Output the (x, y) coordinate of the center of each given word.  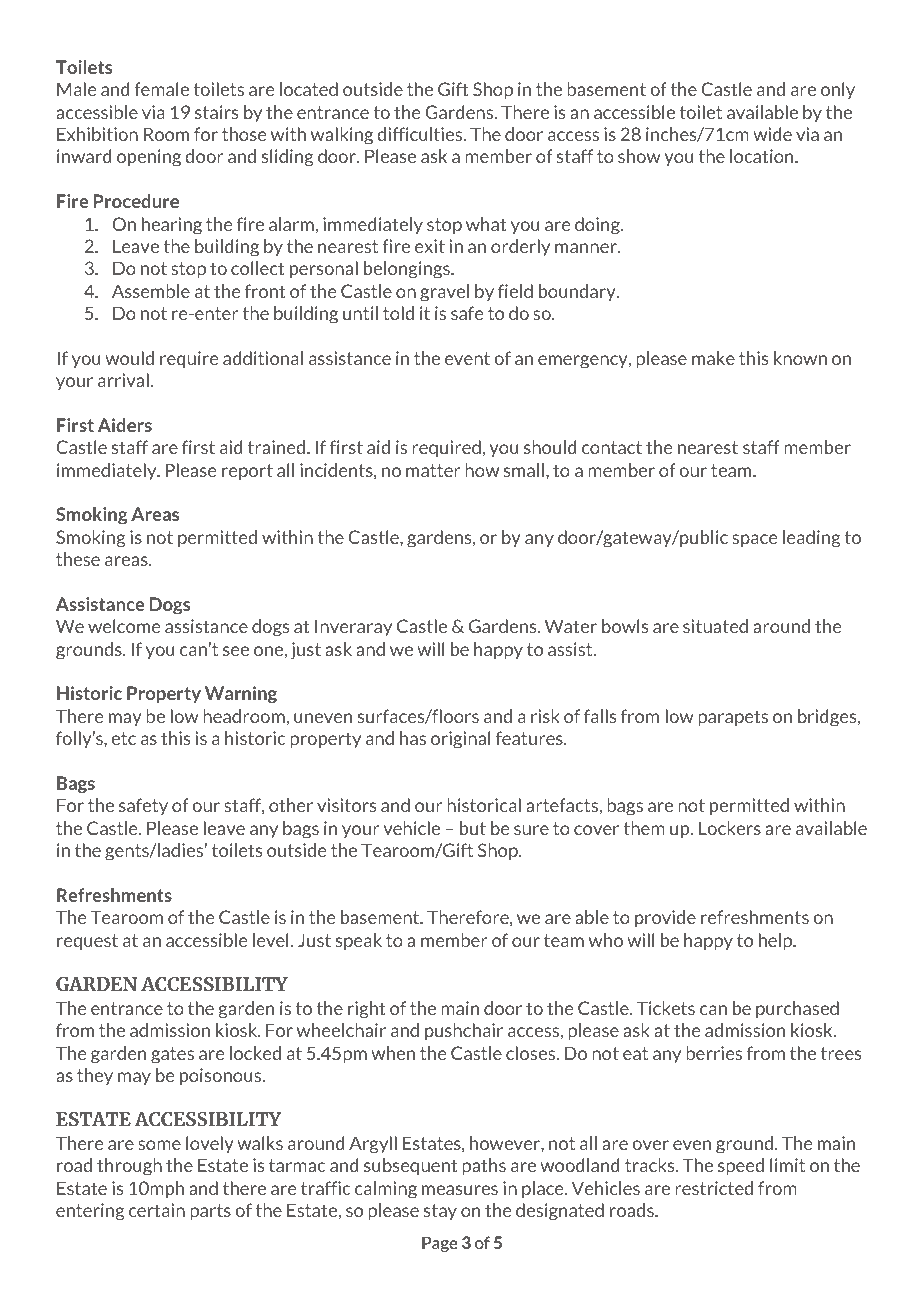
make (713, 358)
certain (157, 1210)
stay (440, 1212)
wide (772, 134)
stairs (216, 112)
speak (359, 941)
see (236, 651)
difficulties (421, 134)
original (460, 740)
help (777, 941)
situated (715, 626)
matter (433, 470)
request (87, 942)
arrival (123, 380)
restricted (714, 1188)
